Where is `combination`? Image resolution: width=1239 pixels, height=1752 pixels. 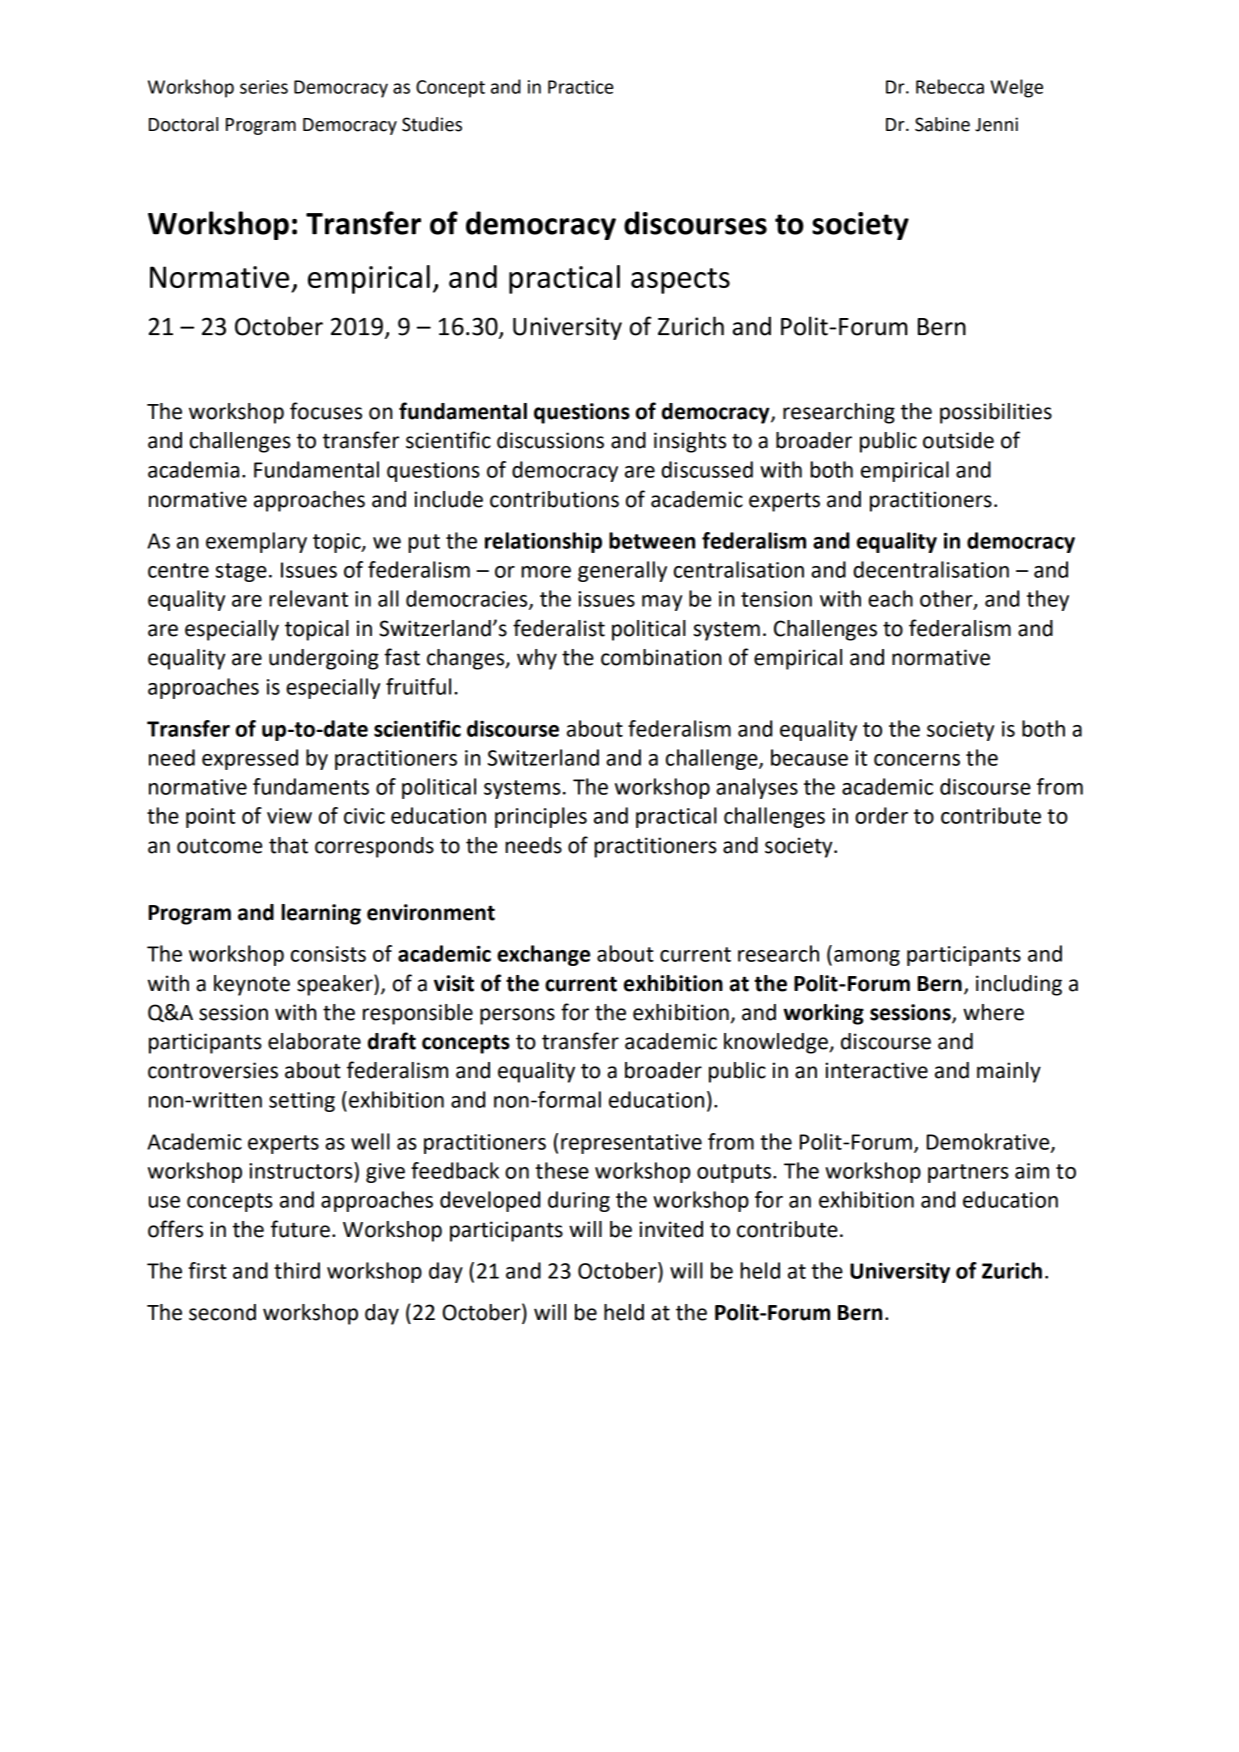 combination is located at coordinates (661, 657).
